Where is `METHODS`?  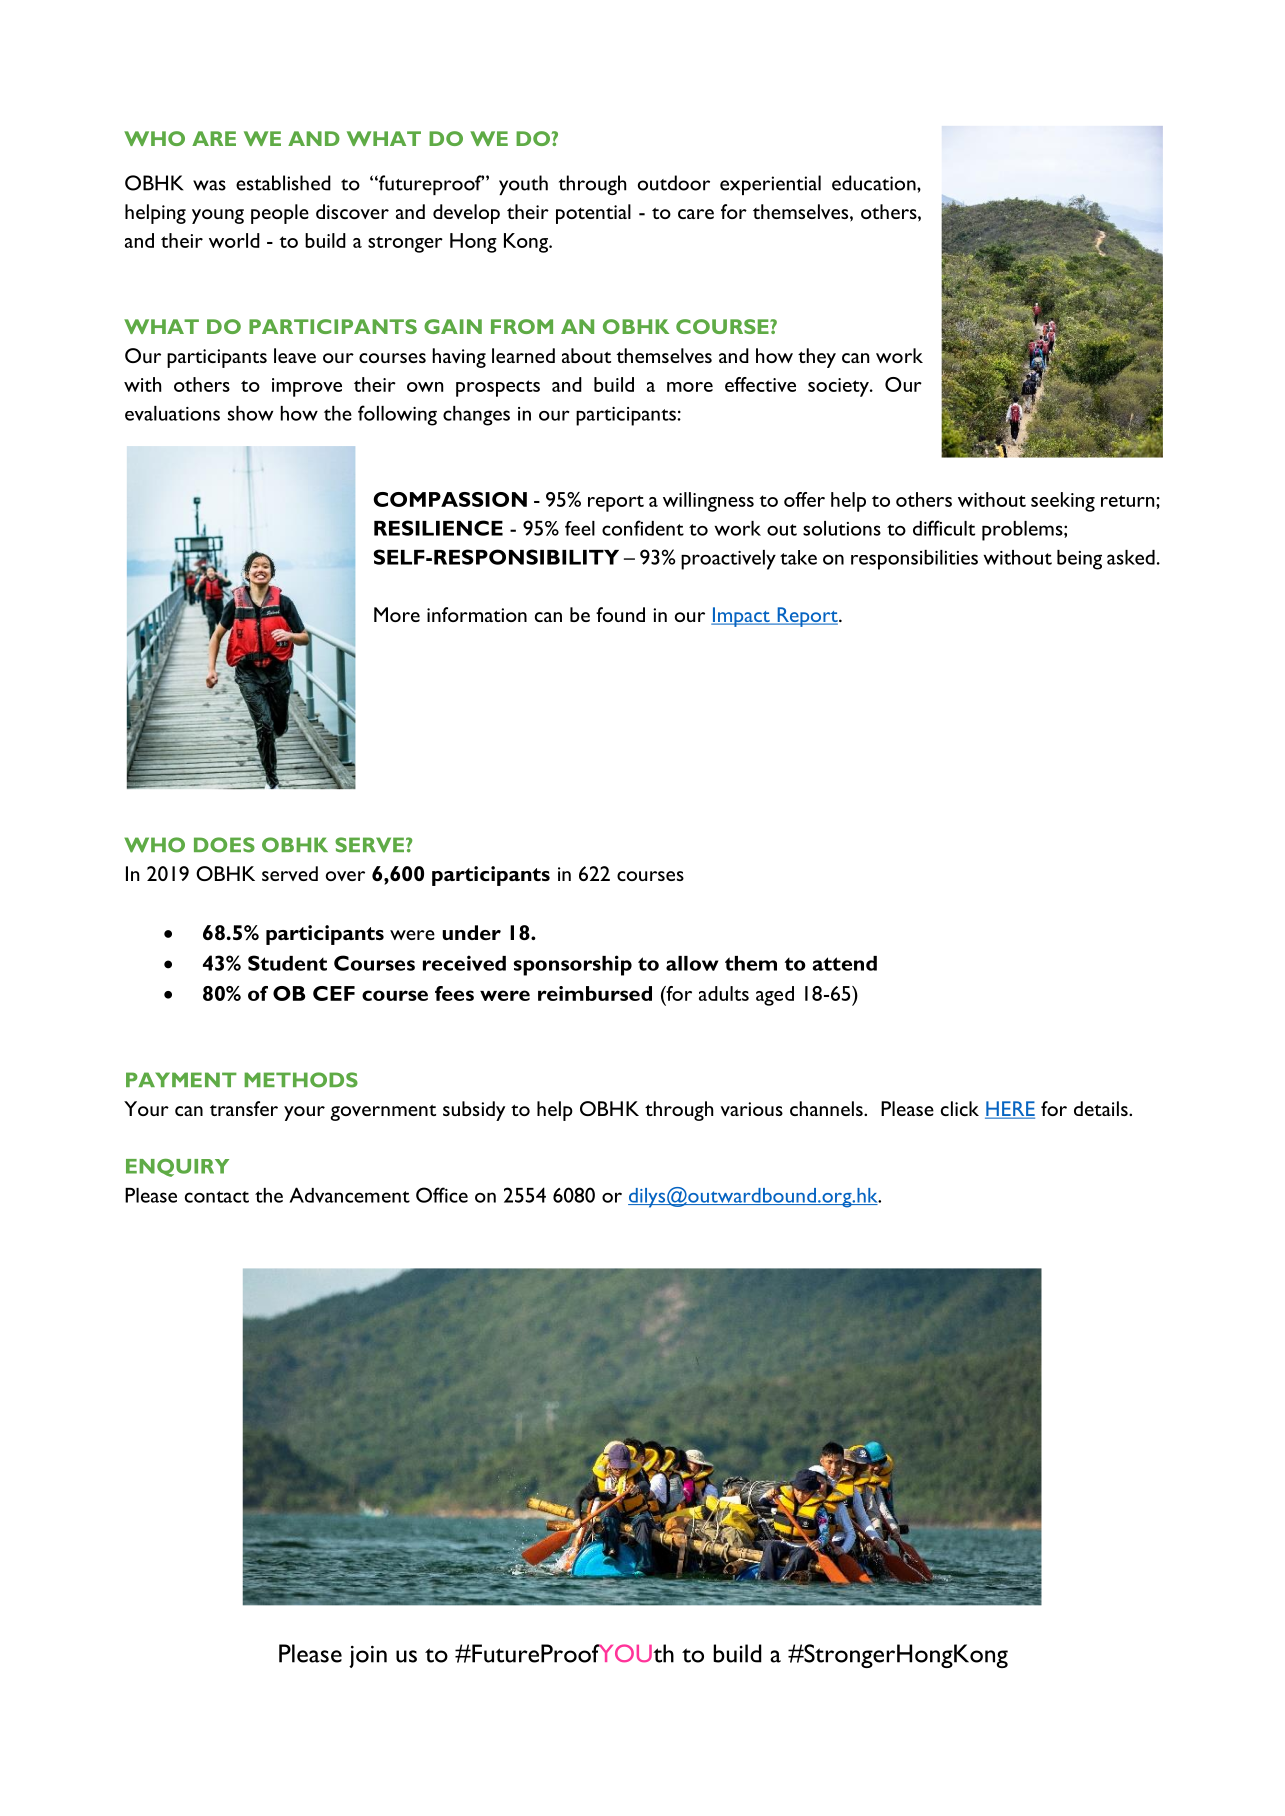 METHODS is located at coordinates (301, 1080).
